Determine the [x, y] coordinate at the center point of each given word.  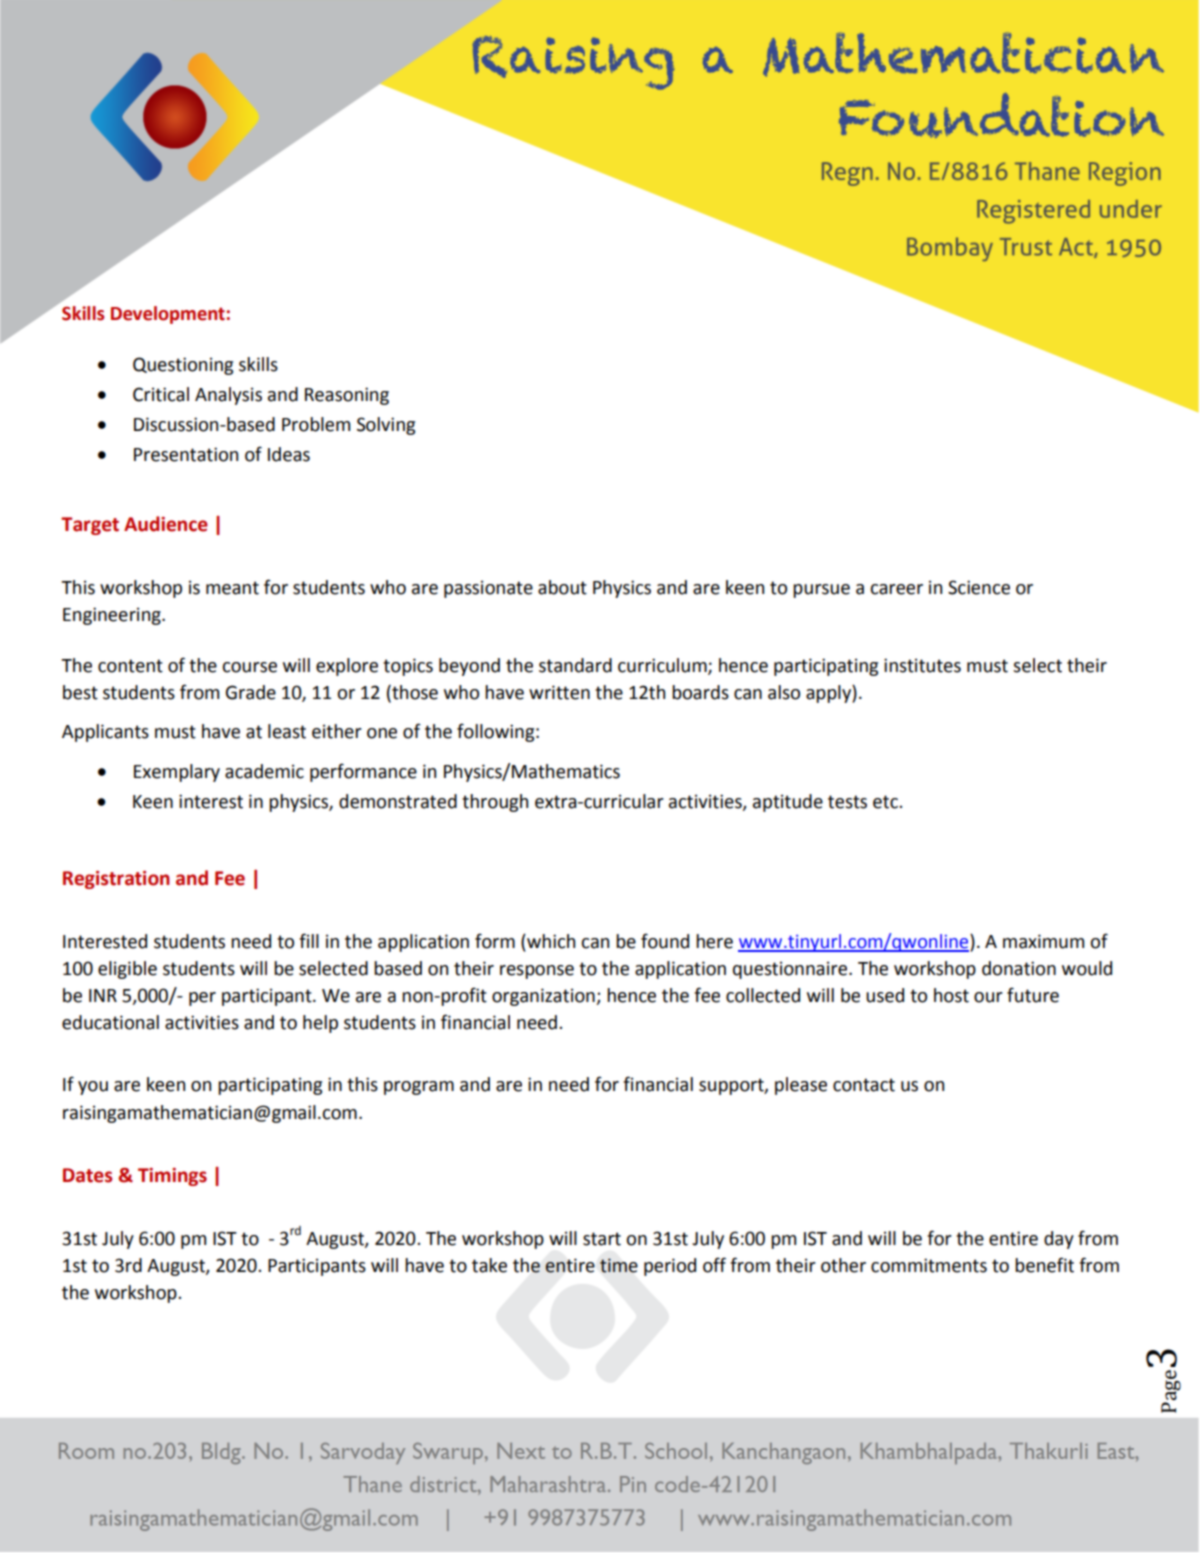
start [602, 1239]
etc [886, 802]
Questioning [183, 366]
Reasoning [347, 396]
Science [979, 587]
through [495, 803]
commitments [929, 1265]
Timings [172, 1177]
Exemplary [177, 773]
